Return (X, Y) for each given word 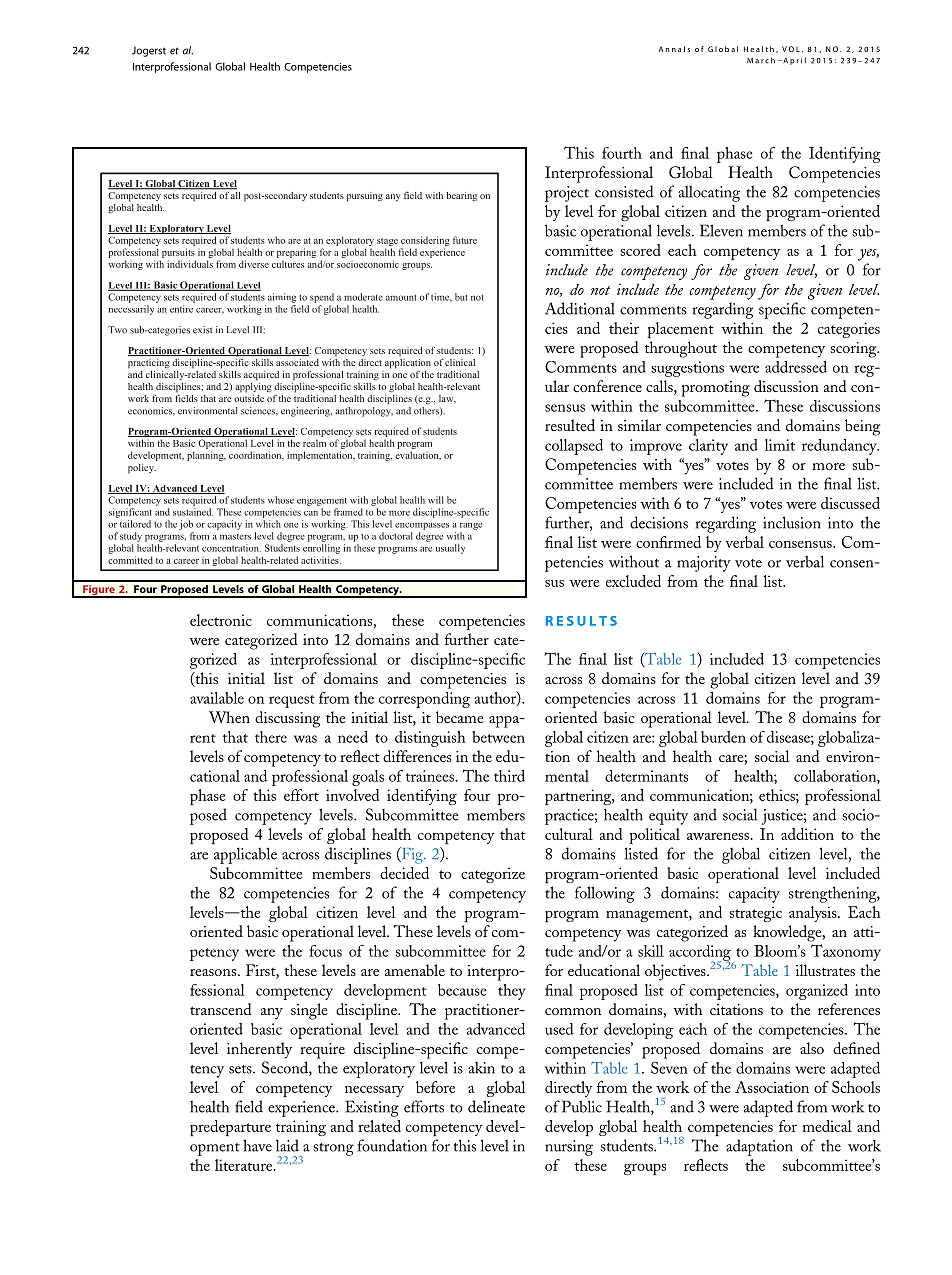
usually (450, 549)
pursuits (178, 253)
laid (287, 1145)
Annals (674, 49)
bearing (461, 196)
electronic (221, 620)
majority (704, 564)
